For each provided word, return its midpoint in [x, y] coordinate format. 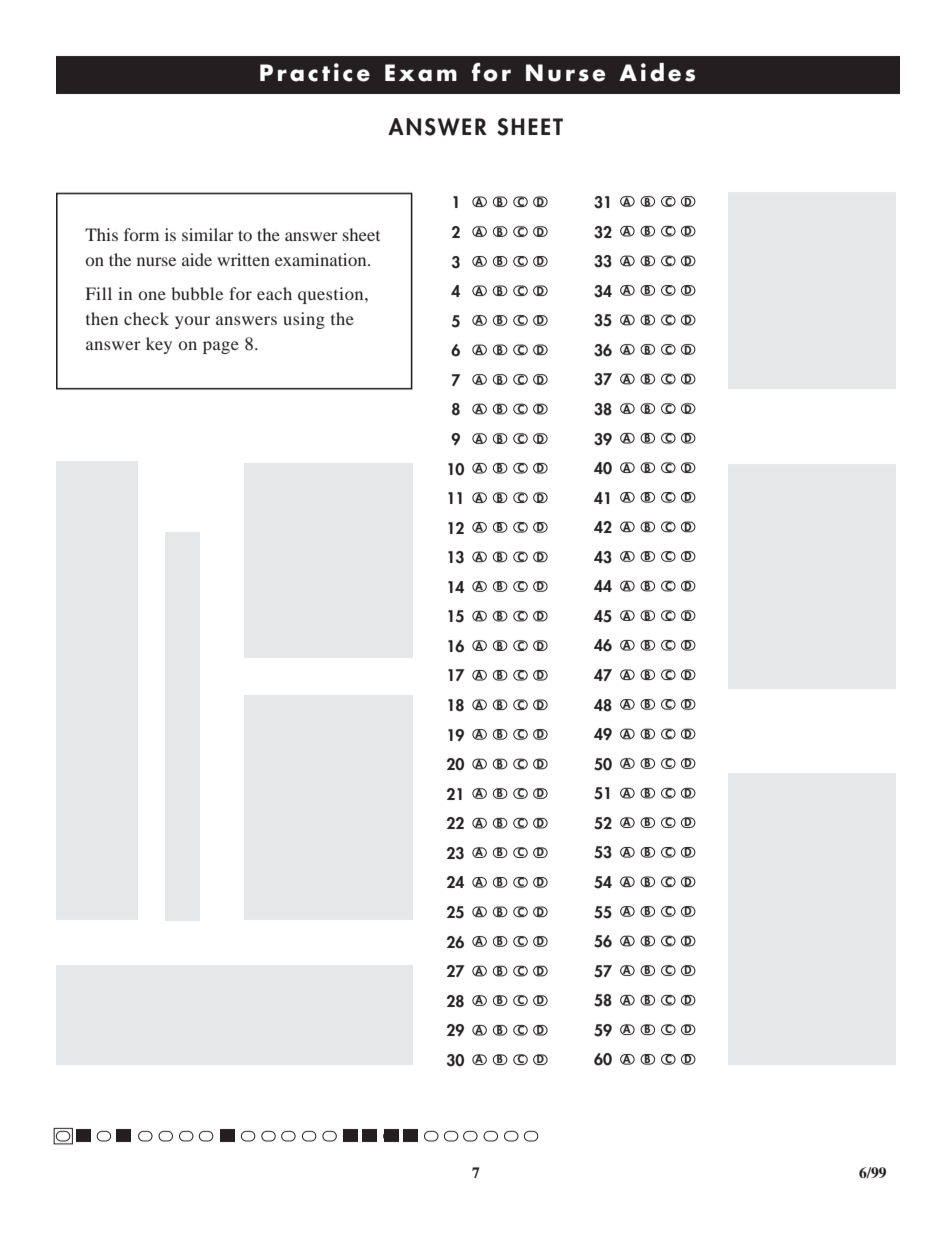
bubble [197, 293]
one [152, 295]
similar [208, 234]
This [101, 234]
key [159, 345]
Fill [99, 293]
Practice [315, 72]
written [243, 259]
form [141, 234]
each [274, 293]
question [332, 295]
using [304, 320]
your [192, 322]
